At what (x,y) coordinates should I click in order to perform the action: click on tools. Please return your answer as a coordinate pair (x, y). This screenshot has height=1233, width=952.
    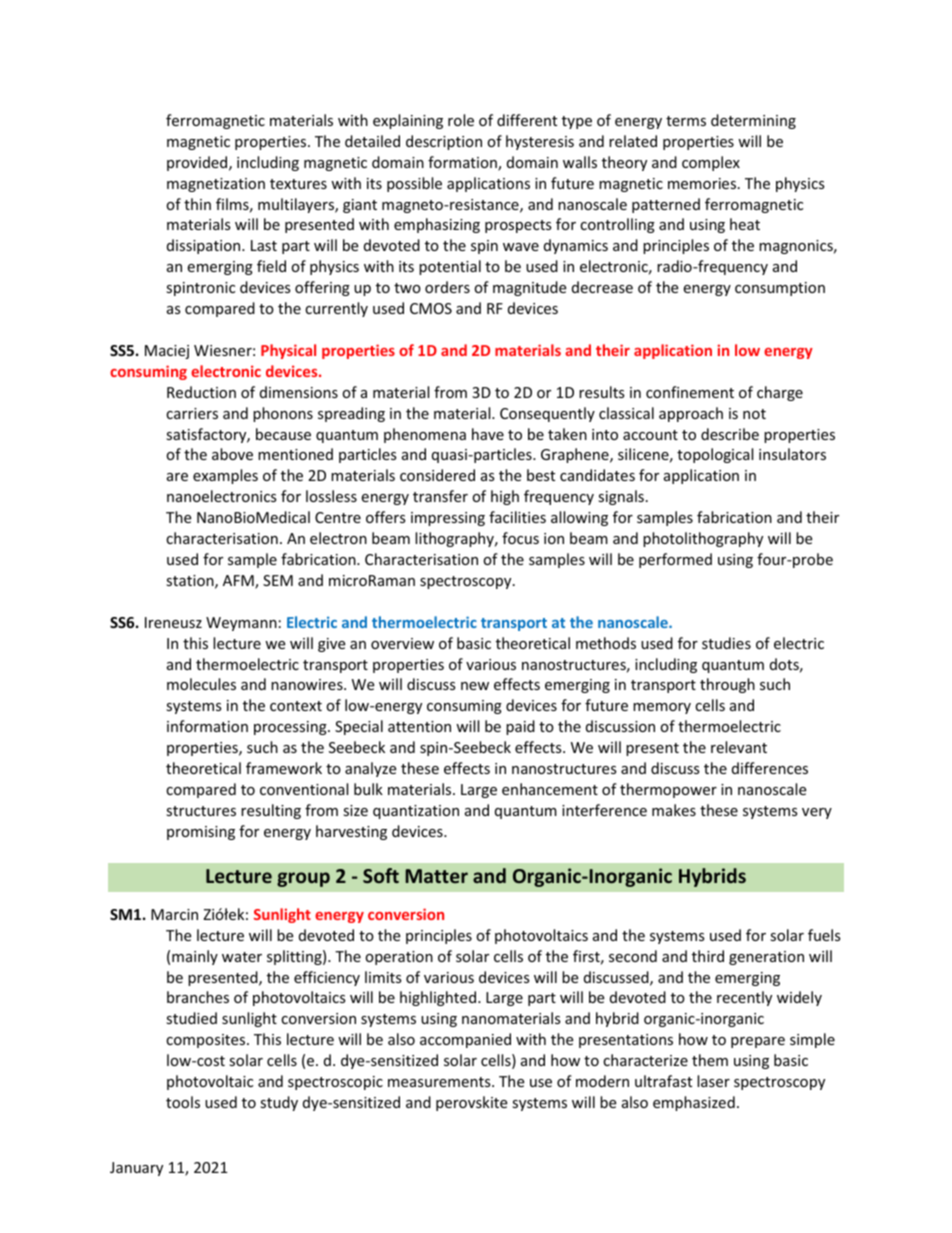
    Looking at the image, I should click on (183, 1102).
